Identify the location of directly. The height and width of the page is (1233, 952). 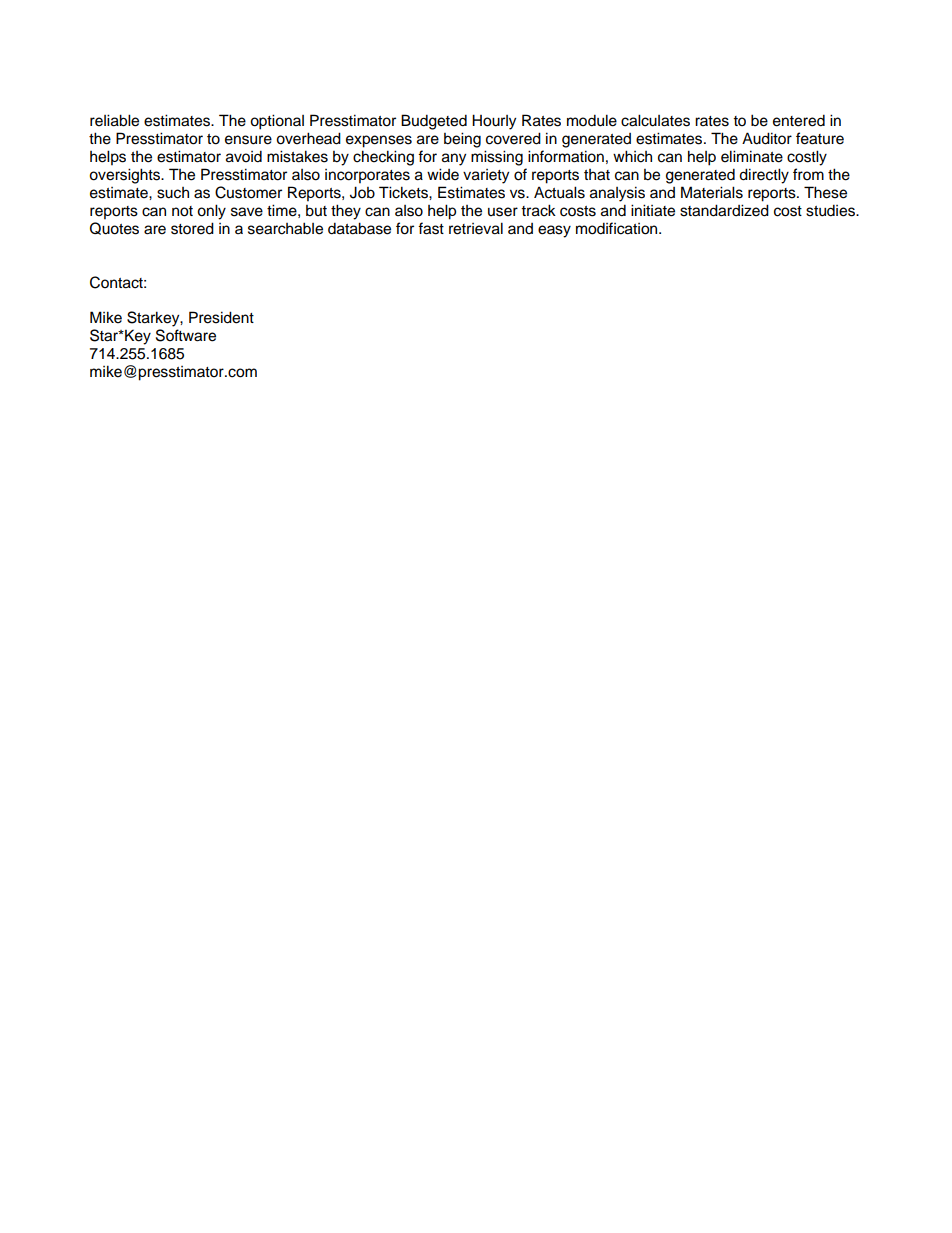
(764, 176).
